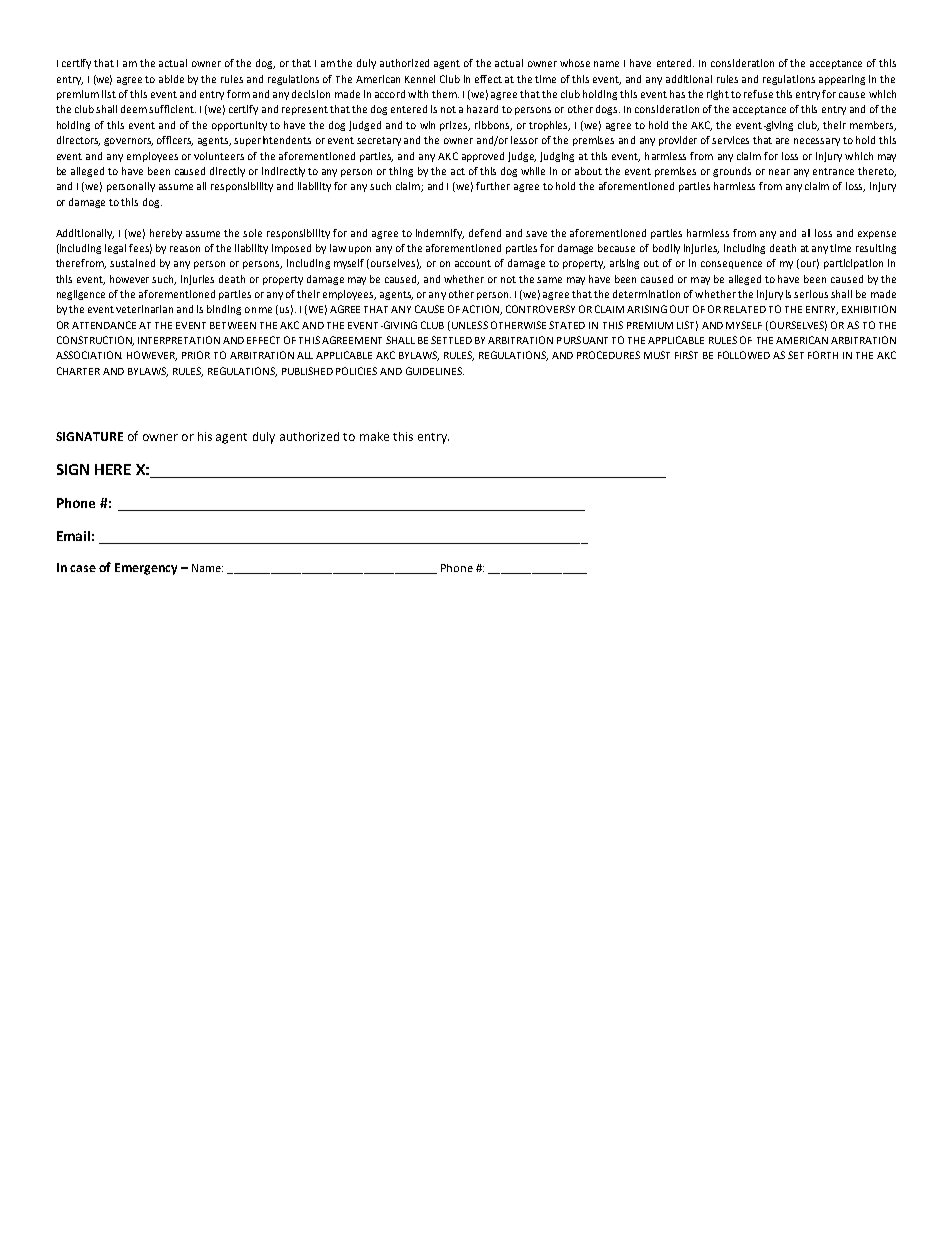  What do you see at coordinates (435, 371) in the screenshot?
I see `GUIDELINES` at bounding box center [435, 371].
